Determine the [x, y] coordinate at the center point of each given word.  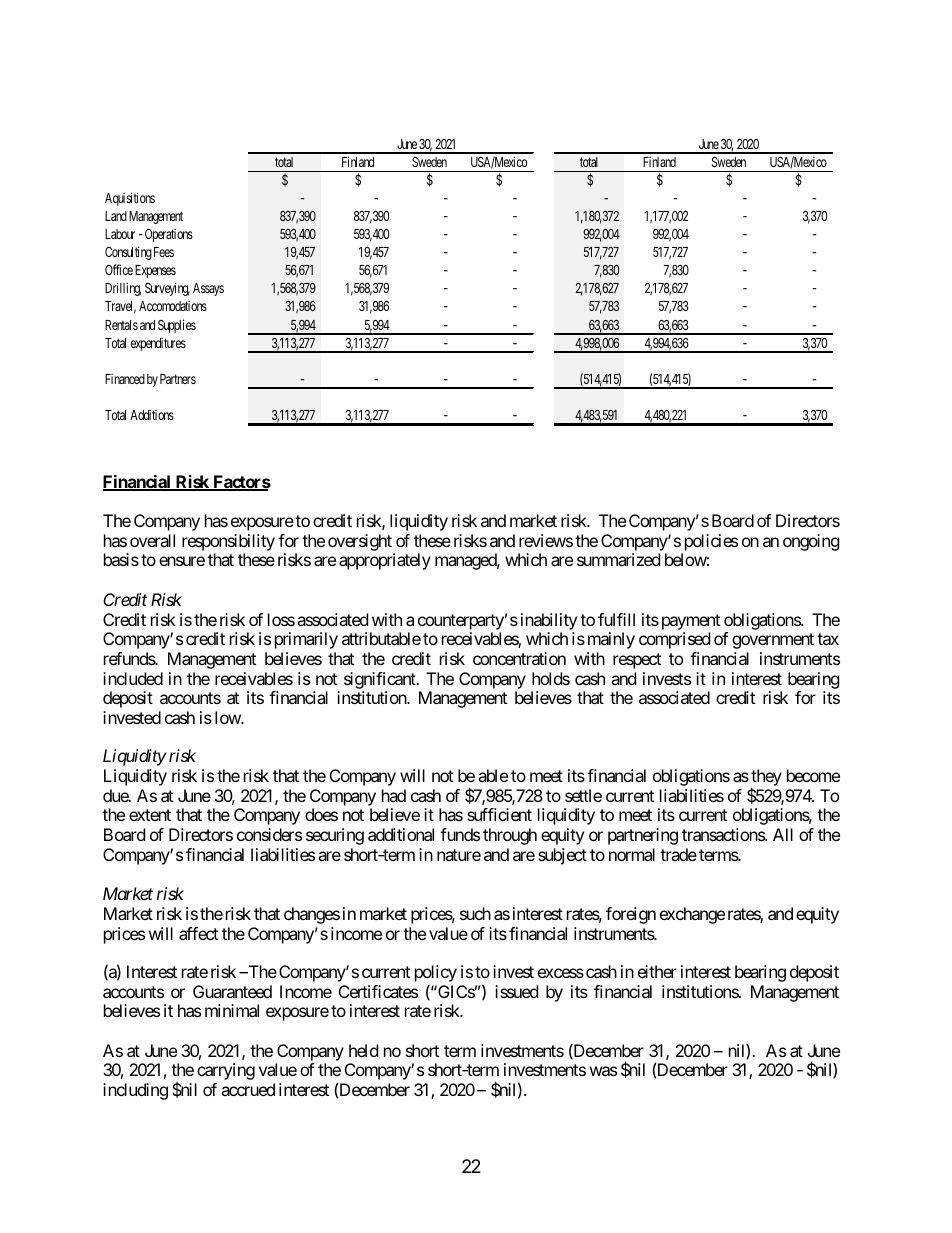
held [363, 1050]
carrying [226, 1071]
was [603, 1071]
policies [709, 544]
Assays [208, 289]
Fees [164, 252]
